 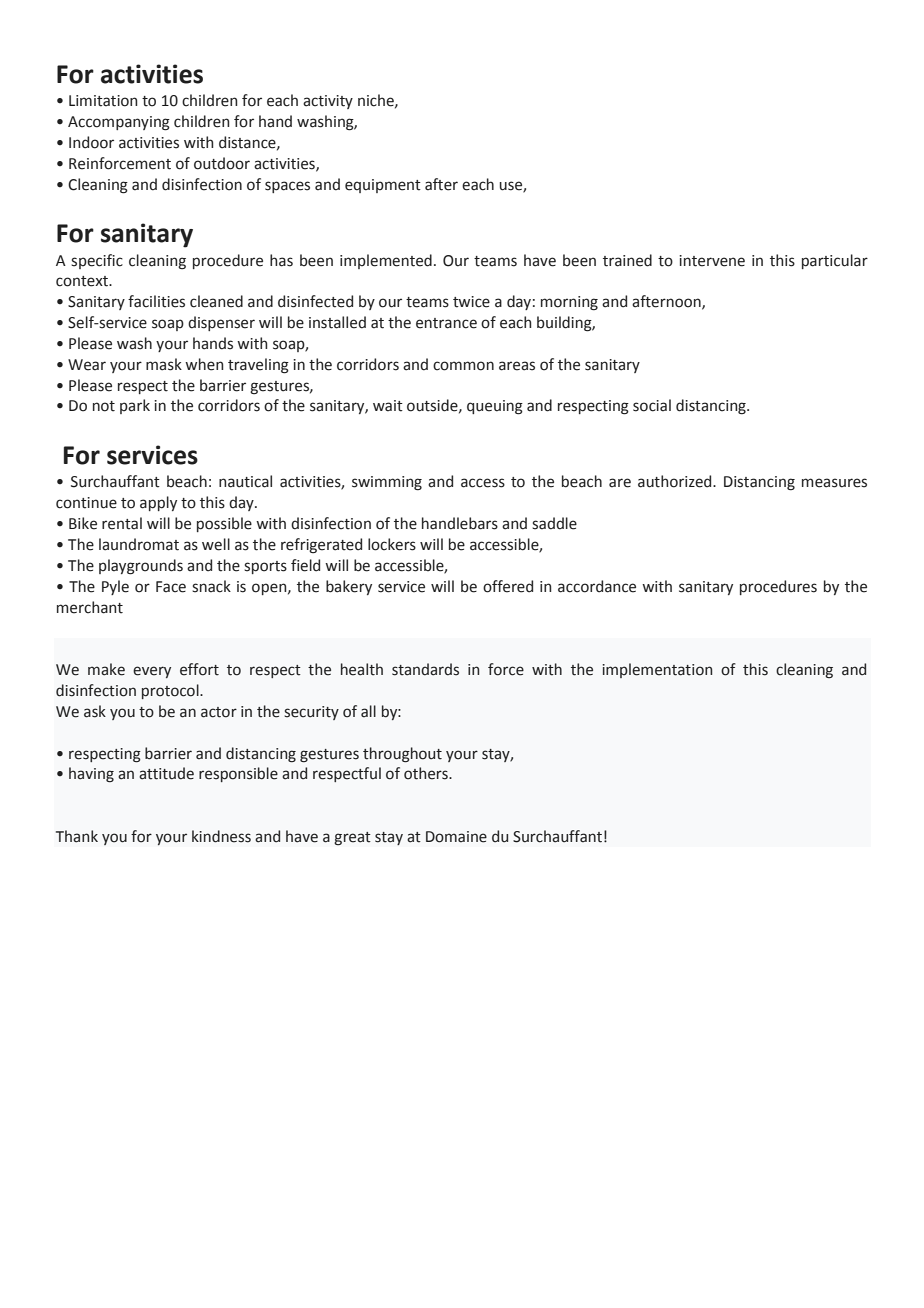 What do you see at coordinates (119, 123) in the screenshot?
I see `Accompanying` at bounding box center [119, 123].
